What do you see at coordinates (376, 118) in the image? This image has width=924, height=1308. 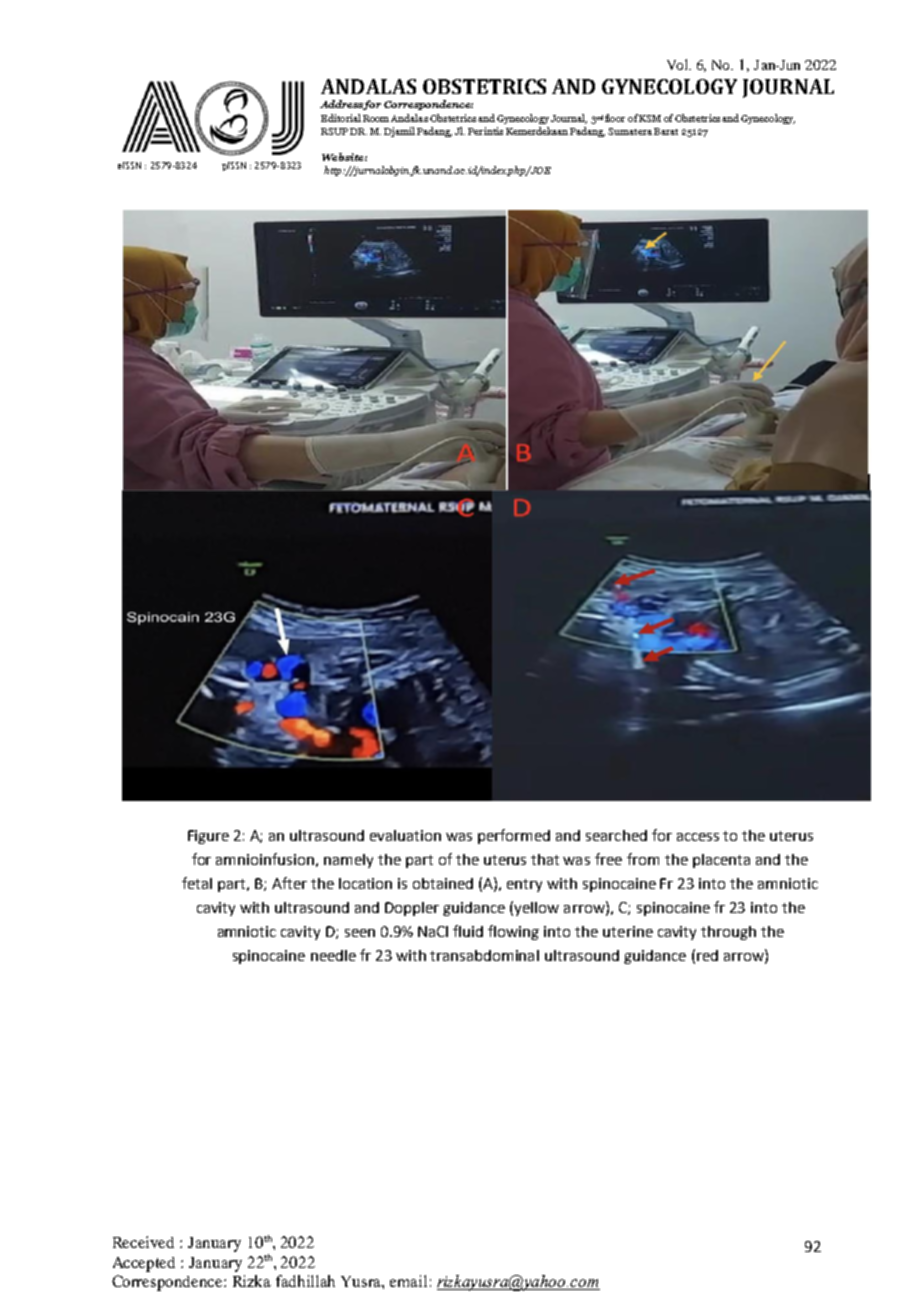 I see `Room` at bounding box center [376, 118].
